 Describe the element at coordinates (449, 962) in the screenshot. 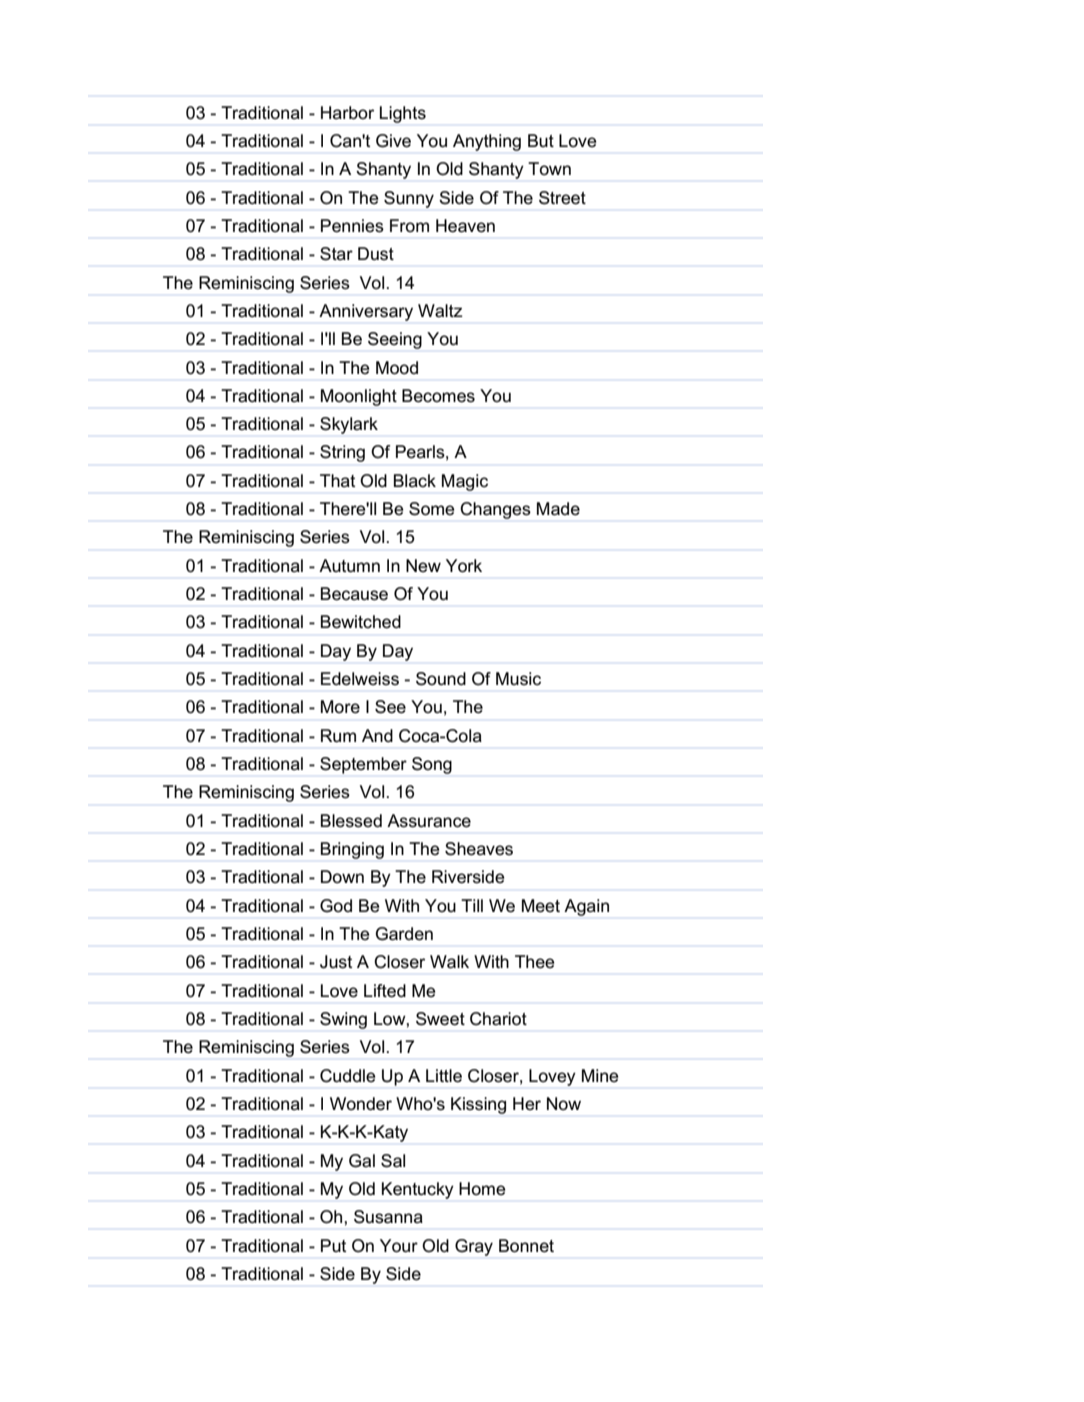

I see `Walk` at that location.
